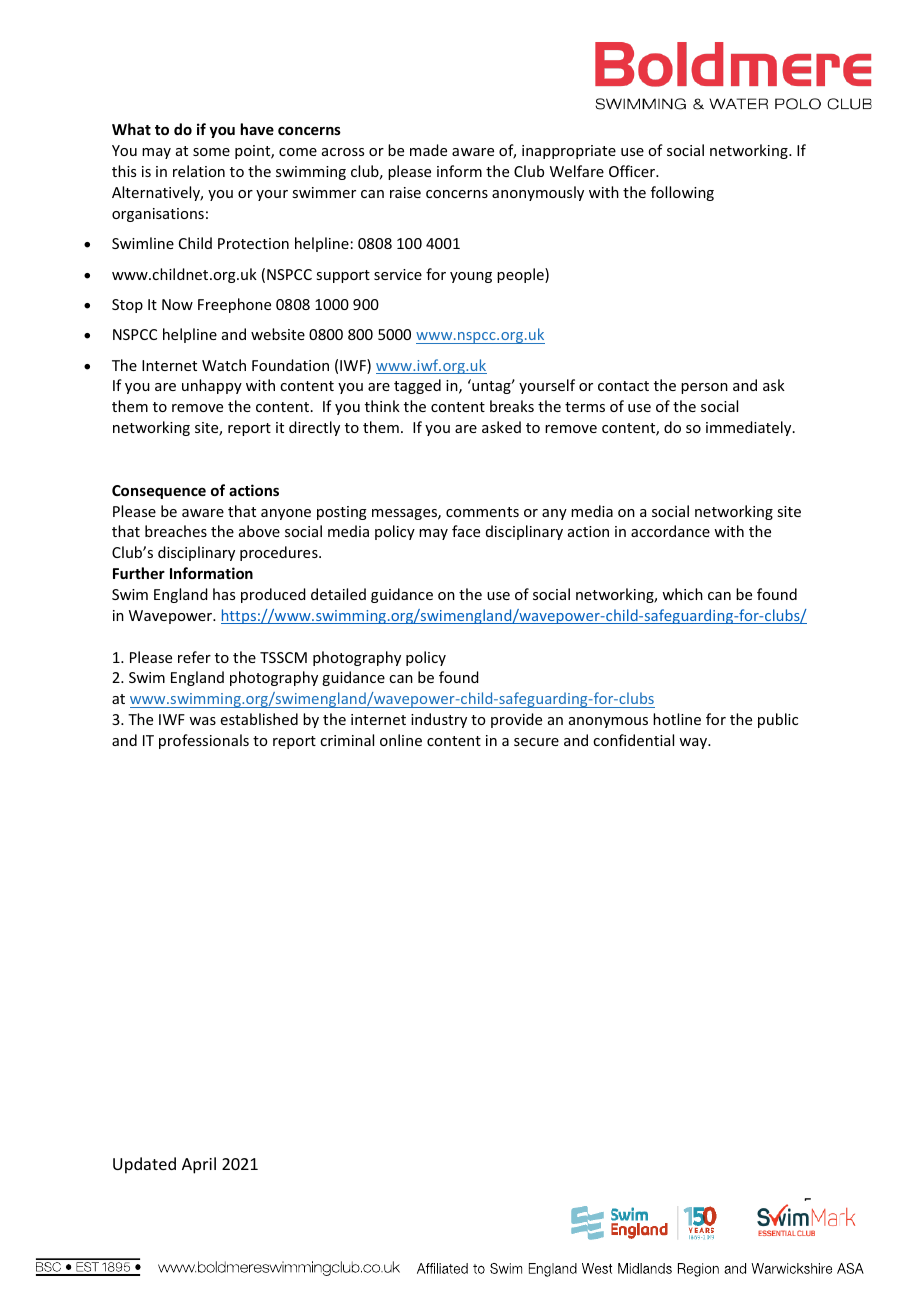 The height and width of the screenshot is (1308, 924). Describe the element at coordinates (194, 657) in the screenshot. I see `refer` at that location.
